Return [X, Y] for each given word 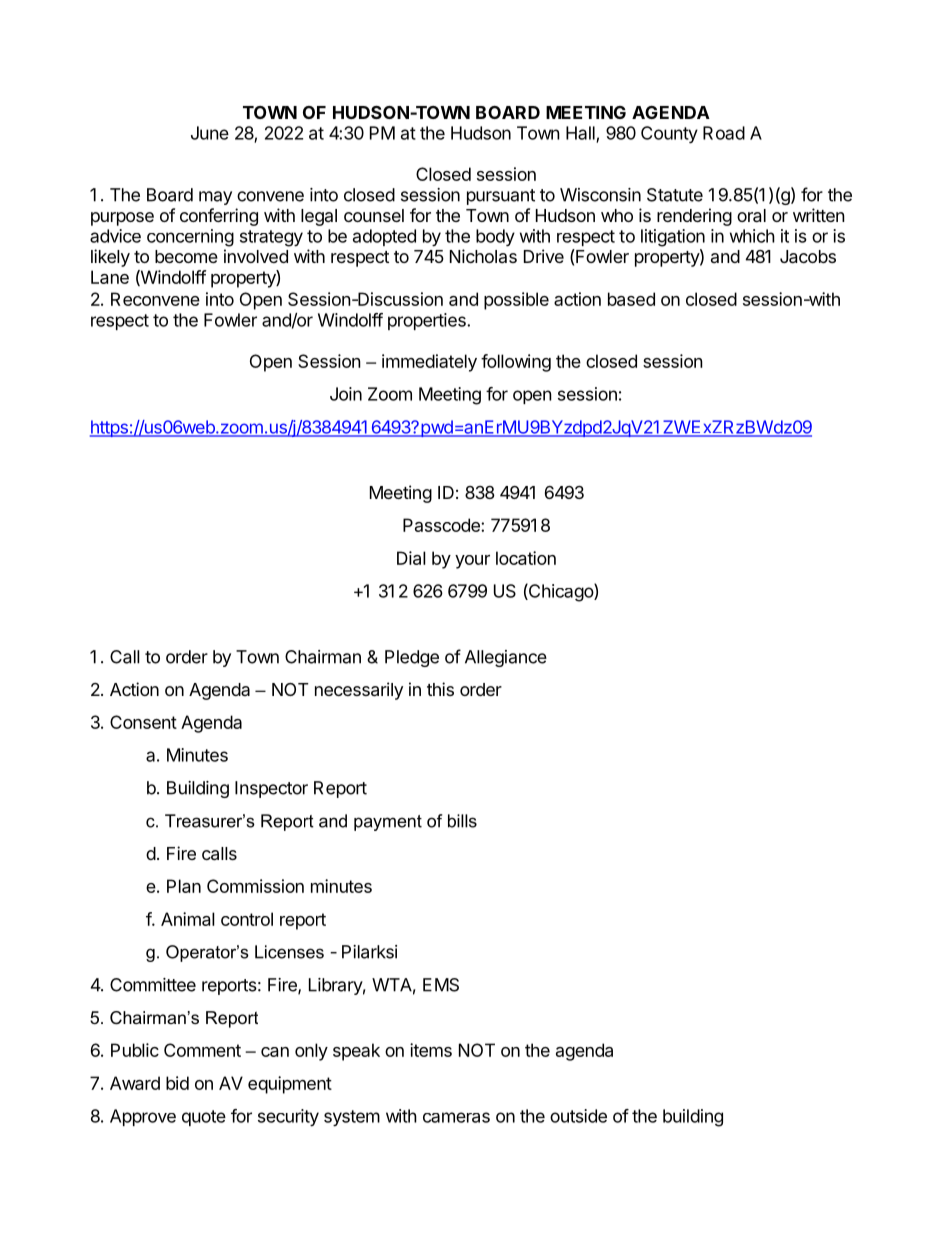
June [210, 133]
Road [724, 133]
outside [578, 1116]
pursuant [501, 197]
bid [177, 1083]
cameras [456, 1117]
